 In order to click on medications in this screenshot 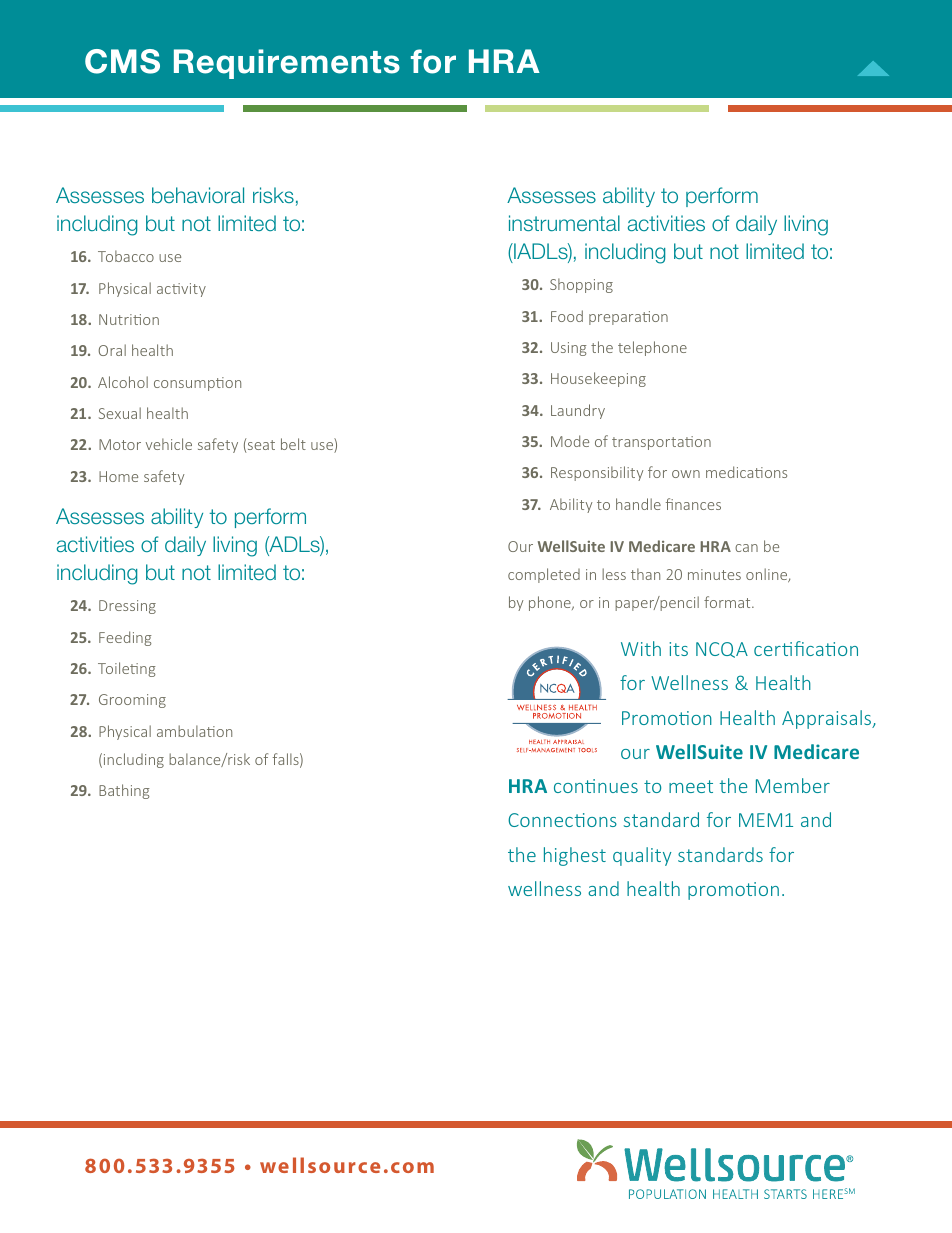, I will do `click(746, 472)`.
